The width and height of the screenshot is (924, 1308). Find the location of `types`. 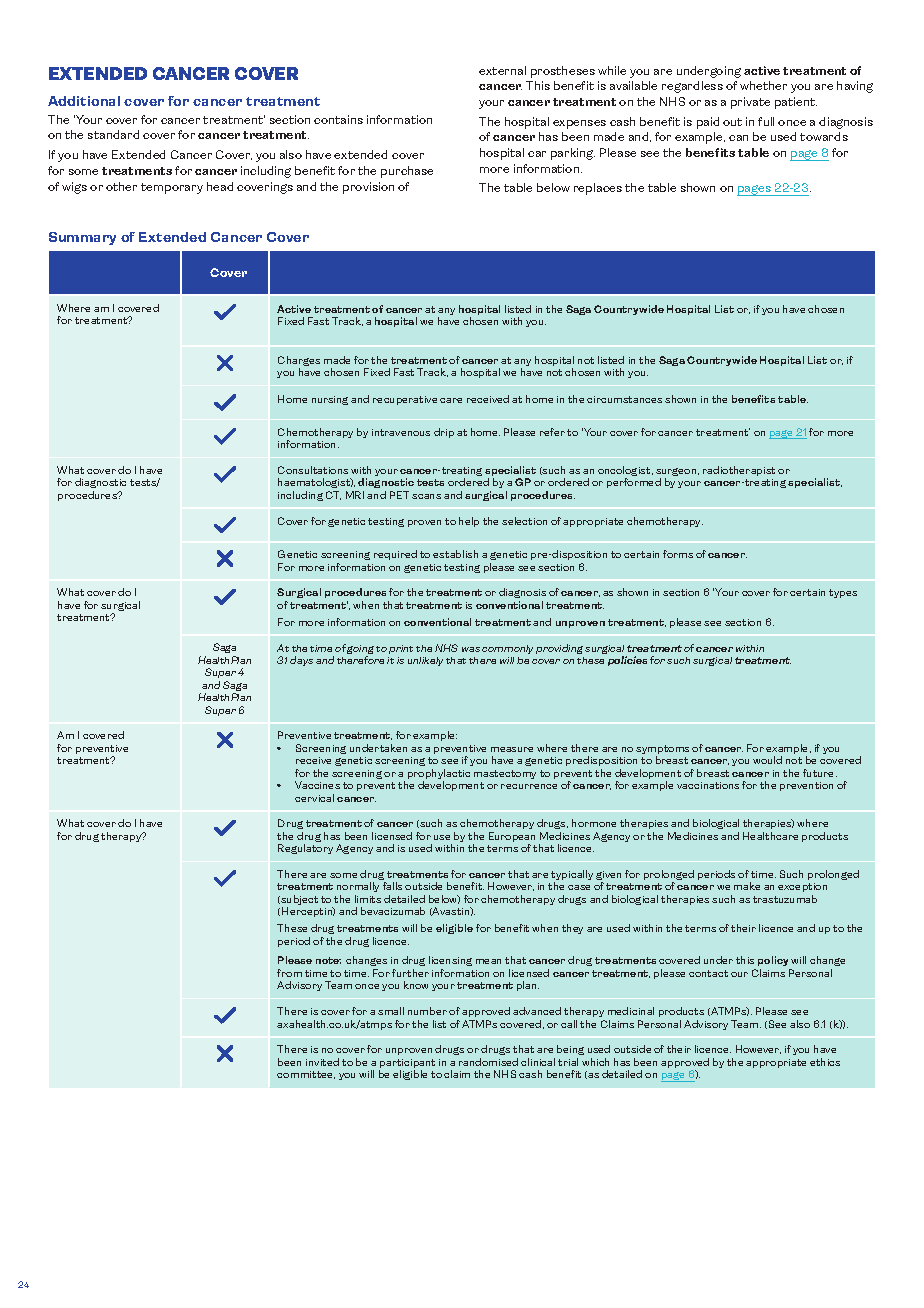

types is located at coordinates (843, 593).
